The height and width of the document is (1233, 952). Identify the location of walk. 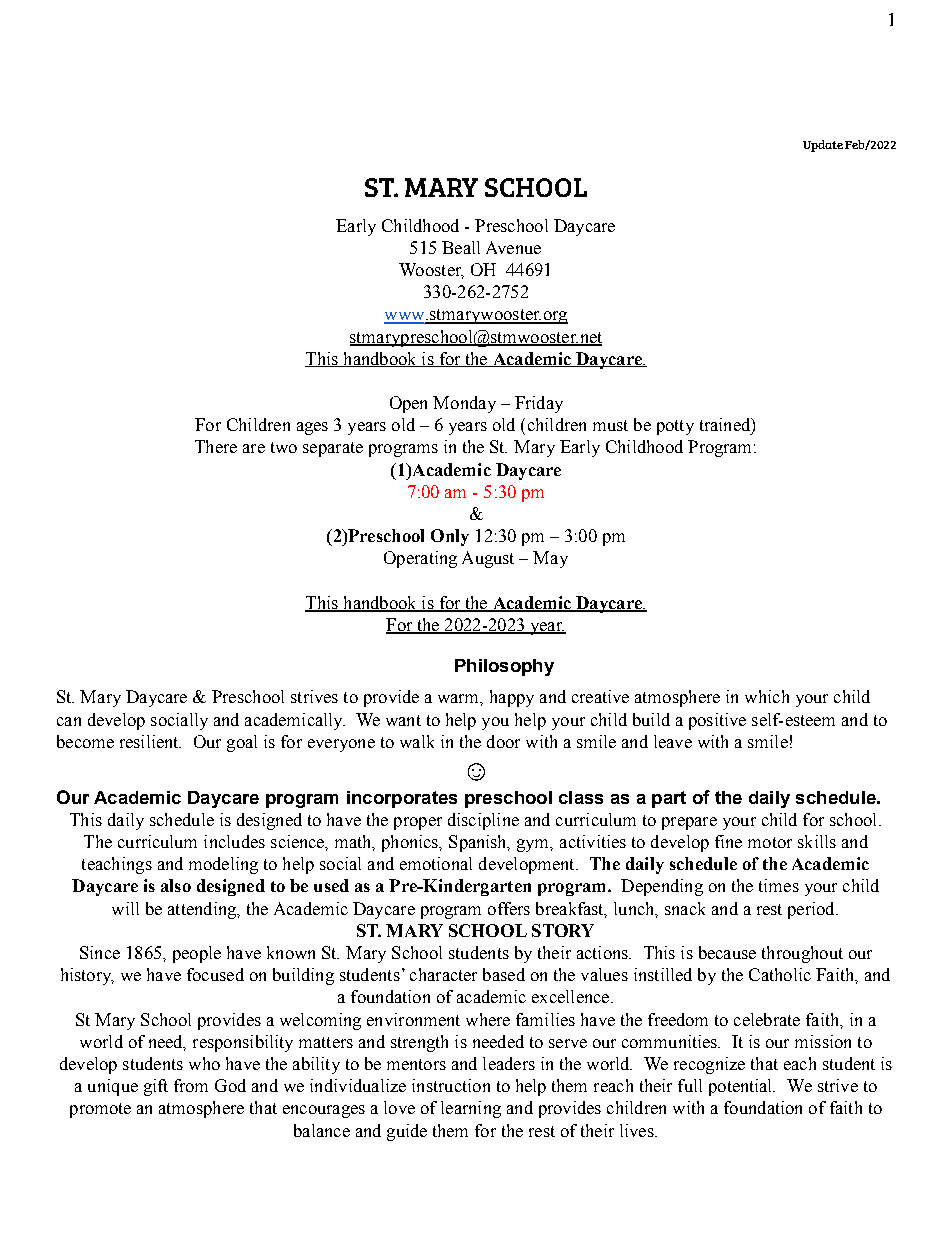
(417, 741).
